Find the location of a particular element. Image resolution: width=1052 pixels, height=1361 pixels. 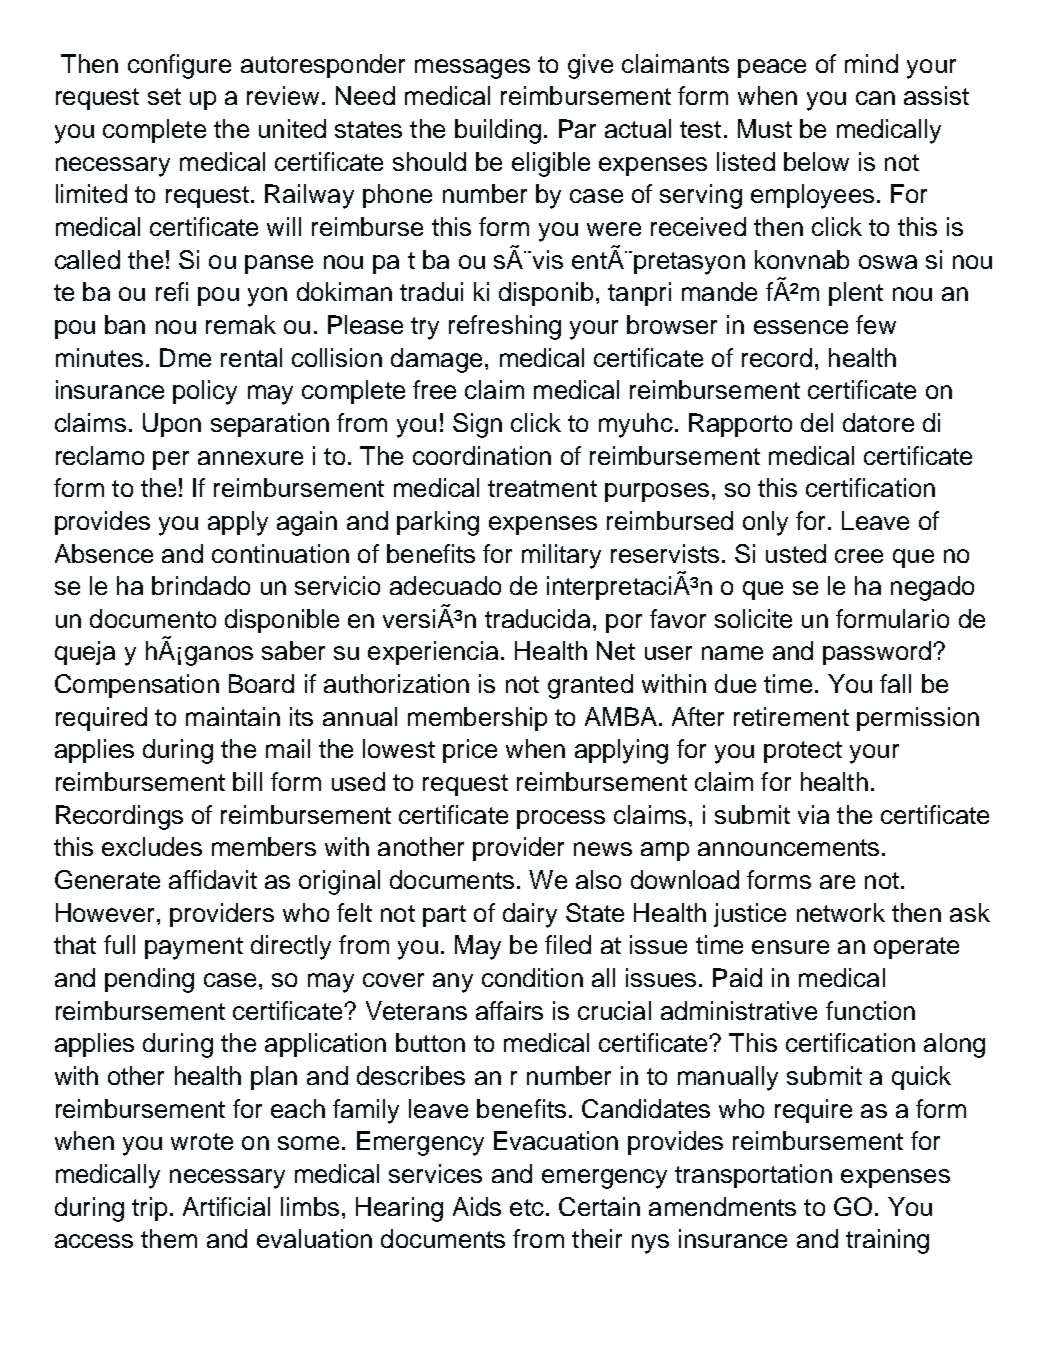

excludes is located at coordinates (152, 846).
